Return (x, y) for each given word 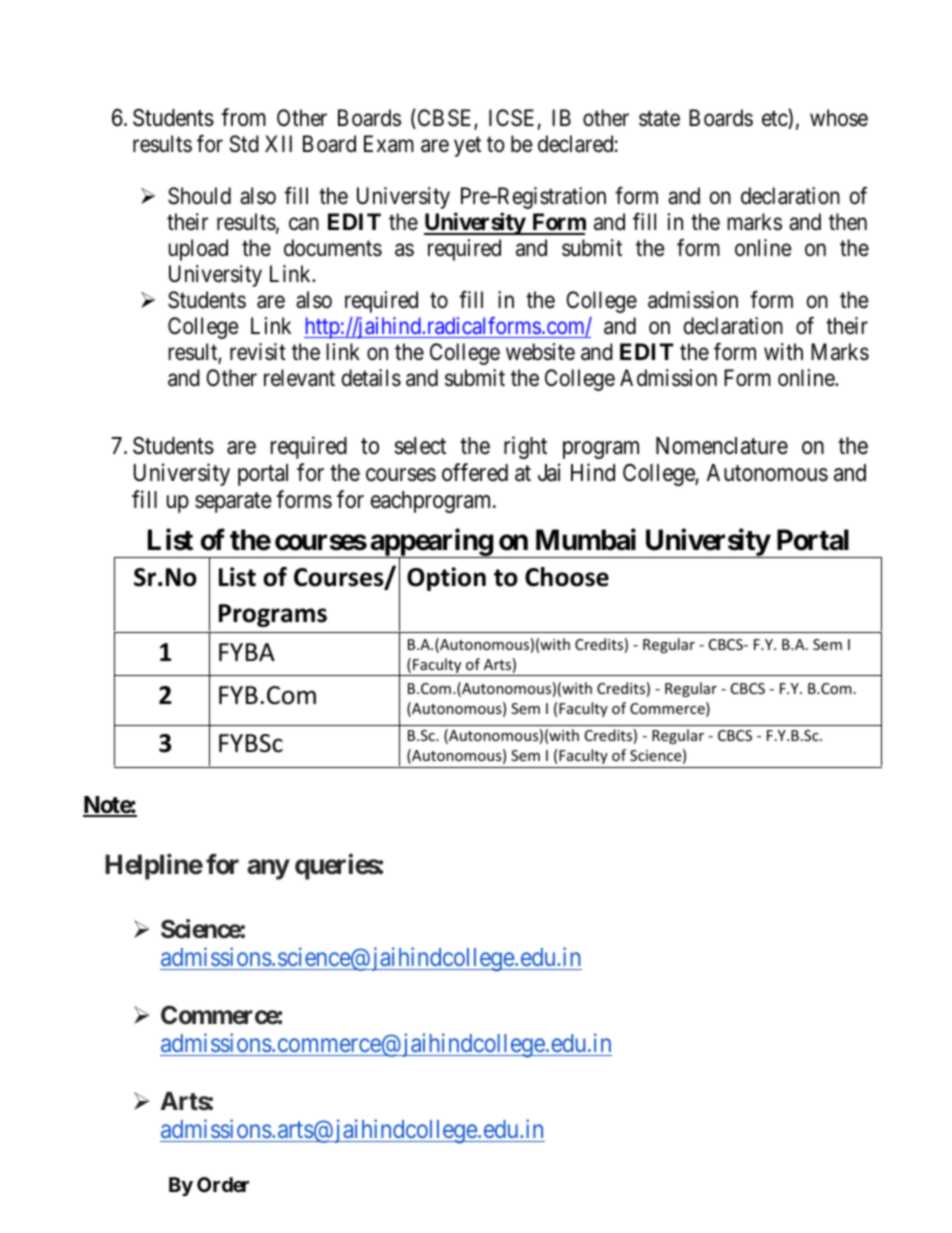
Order (223, 1184)
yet (467, 147)
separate (233, 502)
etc (775, 120)
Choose (567, 577)
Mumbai (586, 540)
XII (278, 143)
